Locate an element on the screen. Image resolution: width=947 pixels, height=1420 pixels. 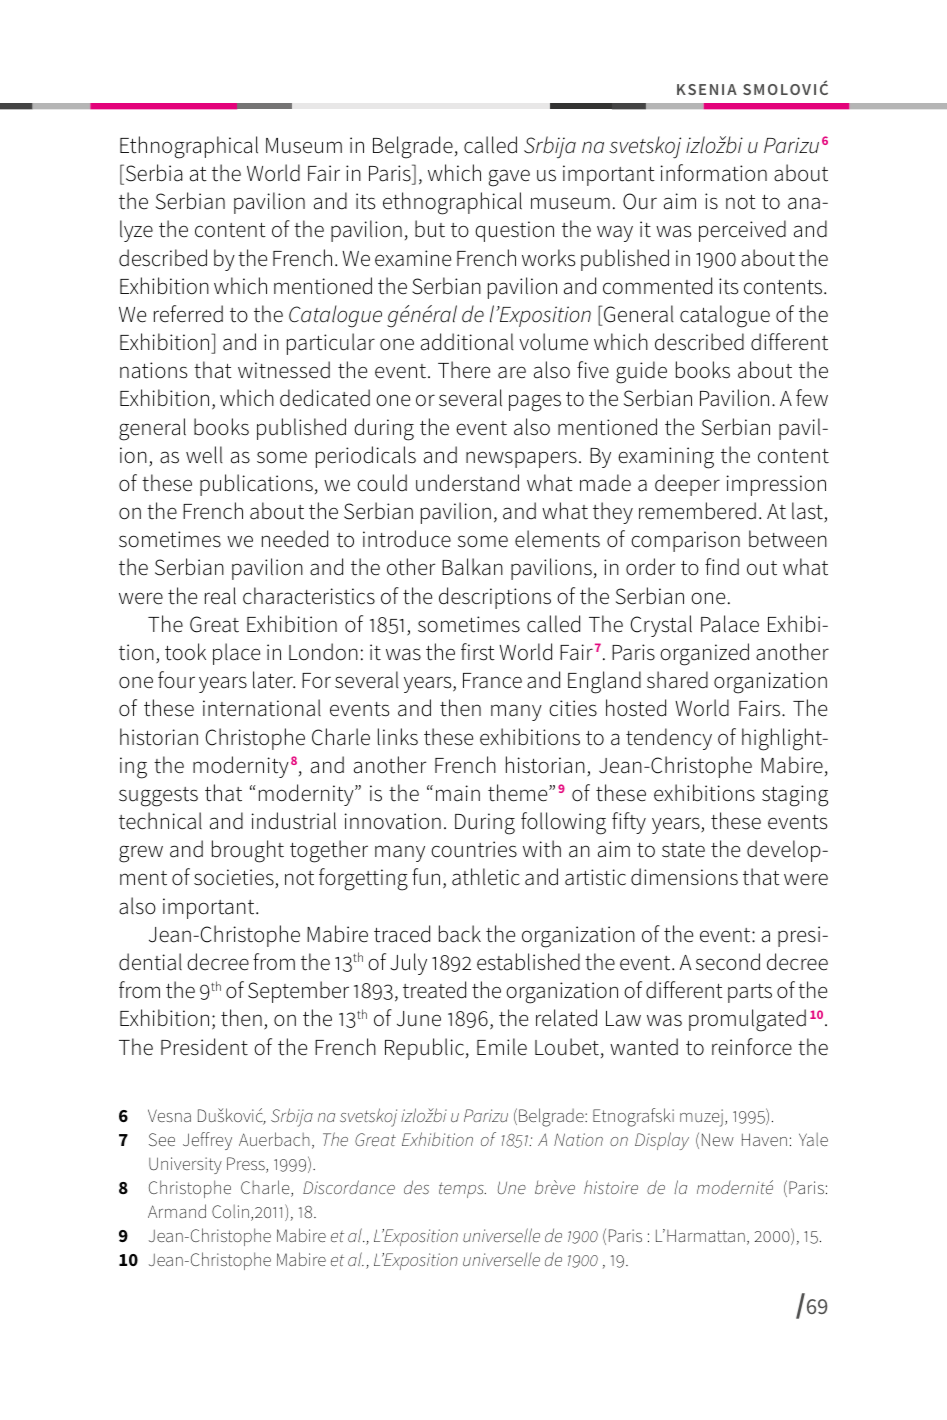
remembered is located at coordinates (697, 511).
